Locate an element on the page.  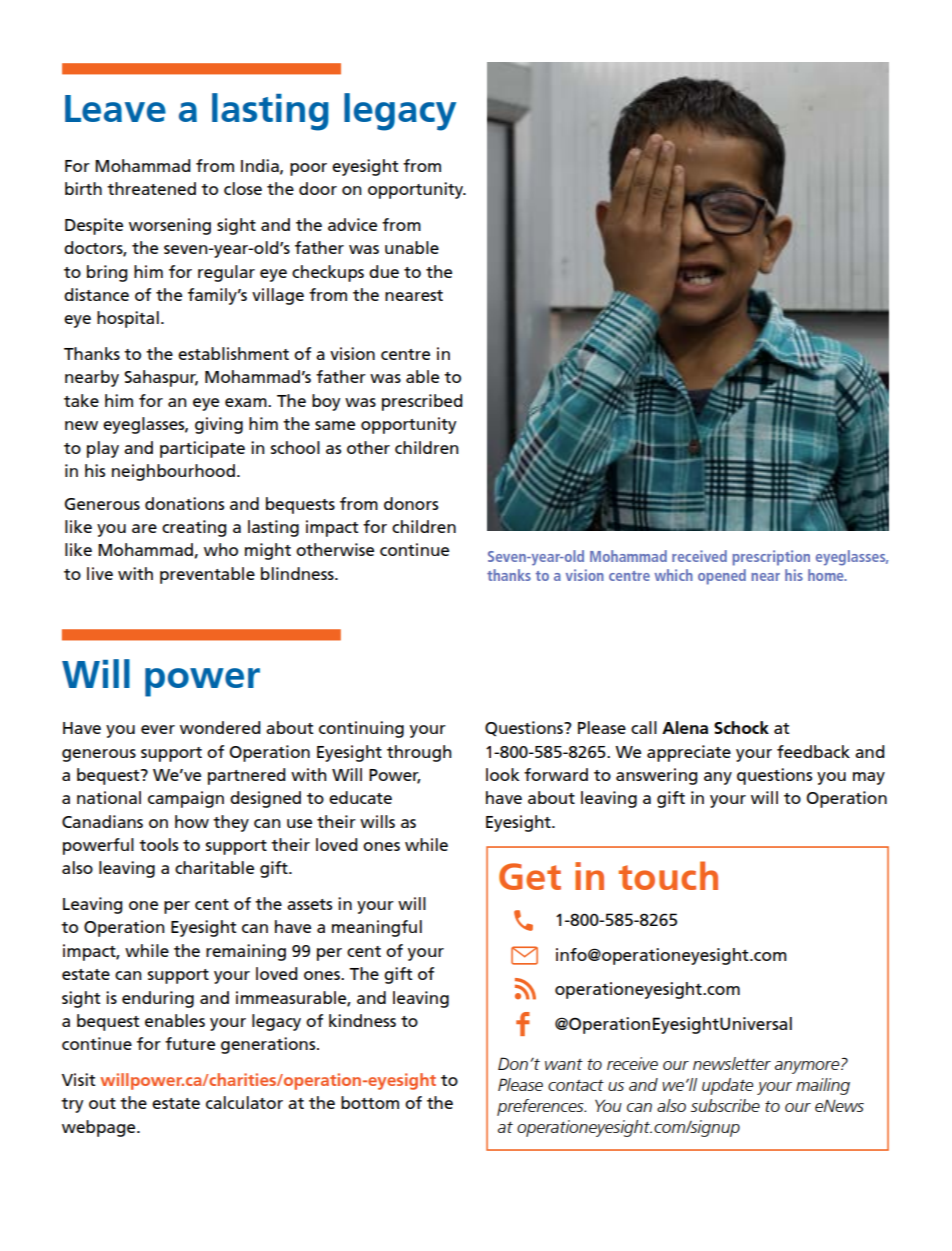
donors is located at coordinates (411, 503).
